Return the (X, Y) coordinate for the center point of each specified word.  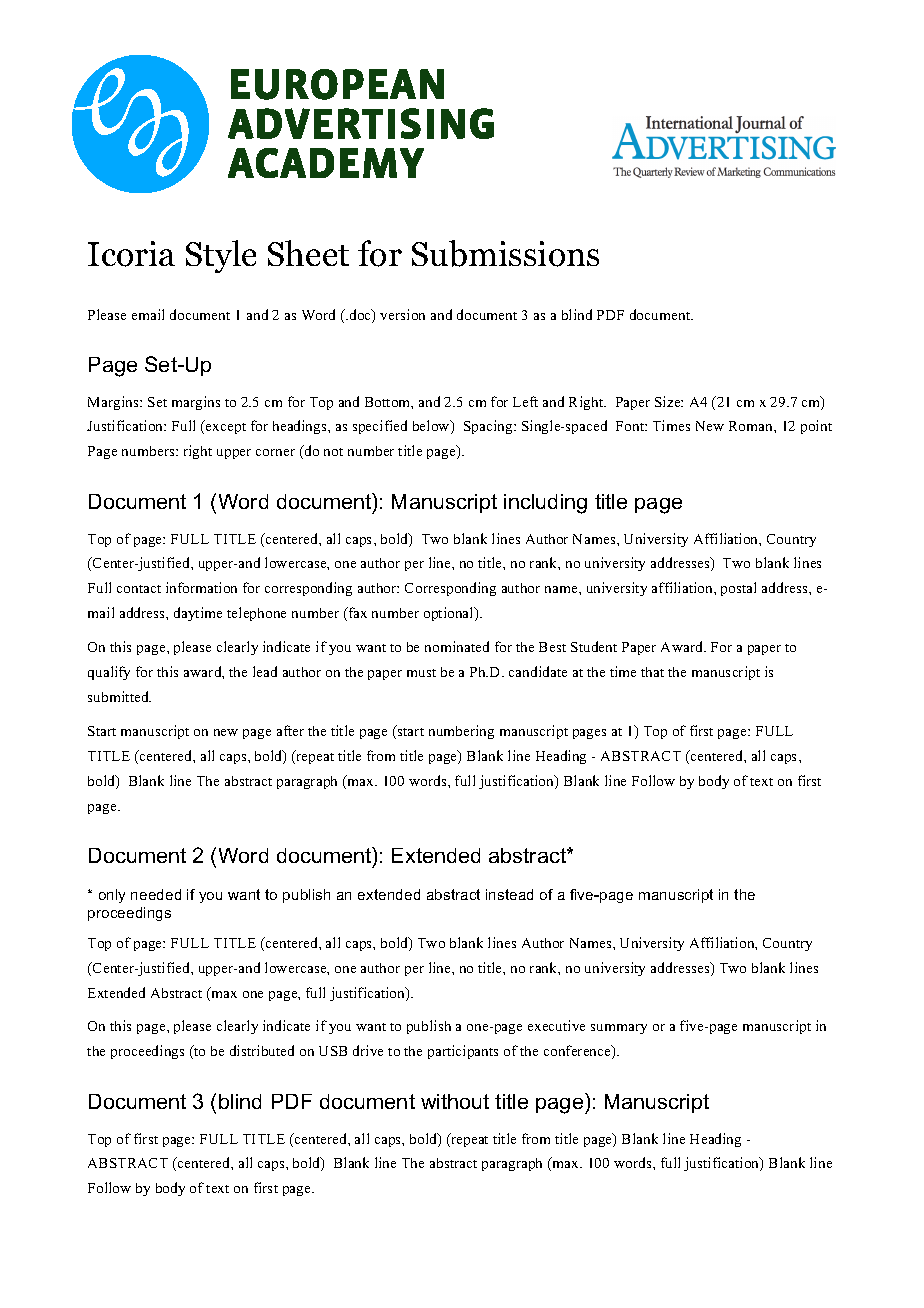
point (816, 427)
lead (265, 671)
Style (221, 256)
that (652, 672)
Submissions (505, 253)
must (421, 673)
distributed (262, 1050)
